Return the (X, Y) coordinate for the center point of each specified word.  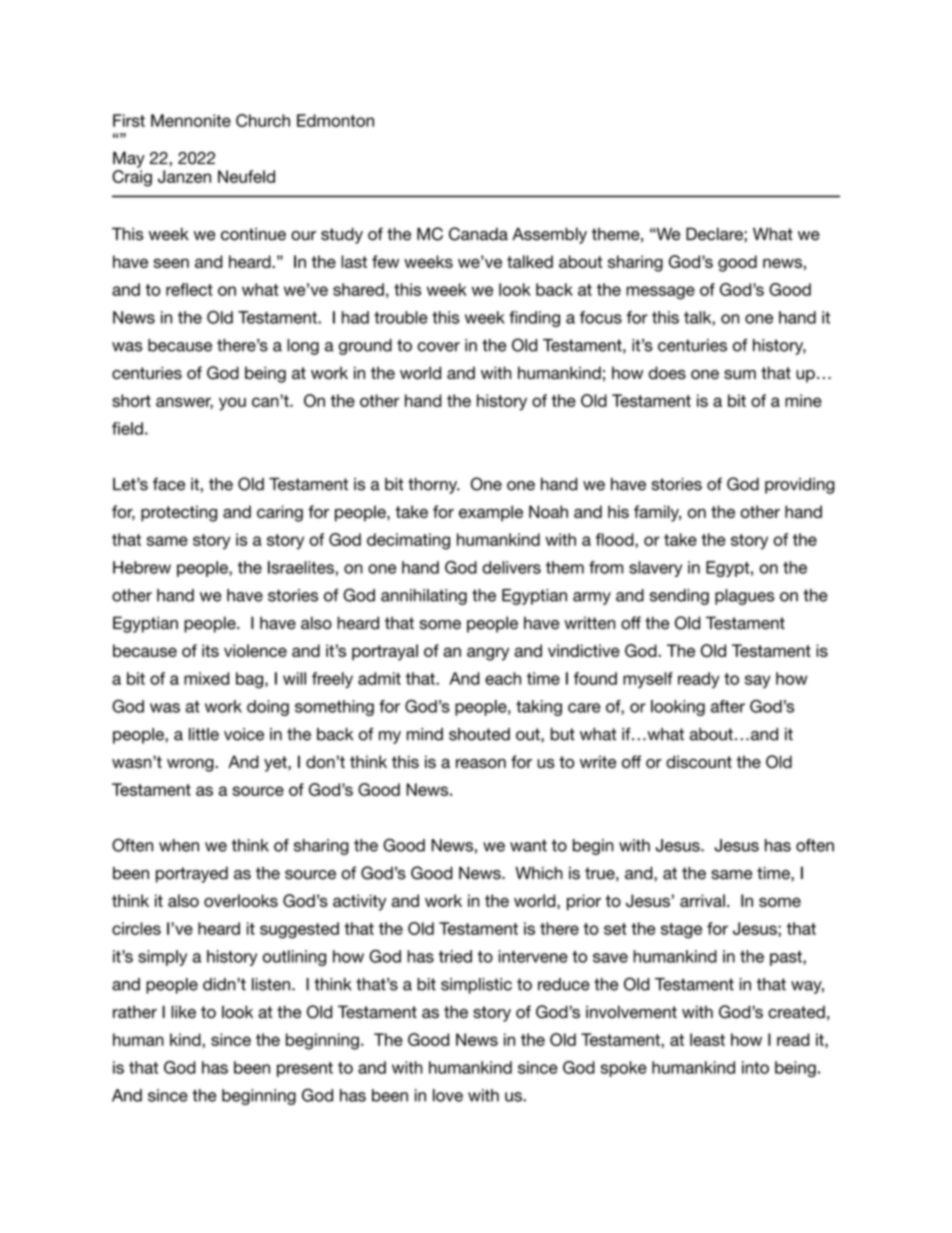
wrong (191, 765)
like (183, 1011)
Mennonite (191, 120)
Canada (478, 234)
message (660, 293)
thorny (434, 486)
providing (800, 486)
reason (481, 763)
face (169, 484)
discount (699, 761)
